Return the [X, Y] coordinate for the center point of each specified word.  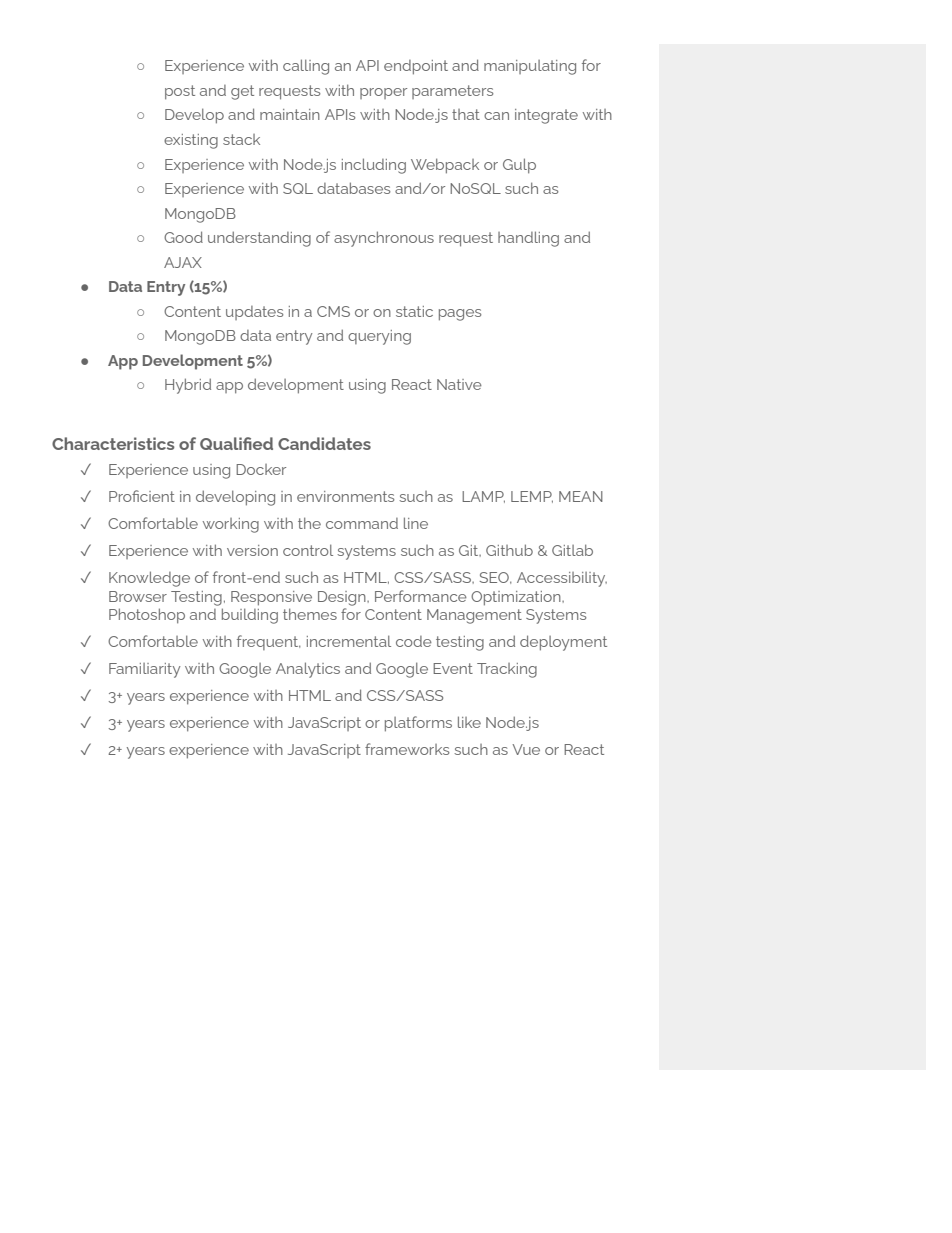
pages [460, 315]
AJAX [183, 262]
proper [383, 93]
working [231, 525]
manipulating [530, 67]
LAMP [483, 497]
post [180, 92]
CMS [333, 311]
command [362, 523]
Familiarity [144, 670]
